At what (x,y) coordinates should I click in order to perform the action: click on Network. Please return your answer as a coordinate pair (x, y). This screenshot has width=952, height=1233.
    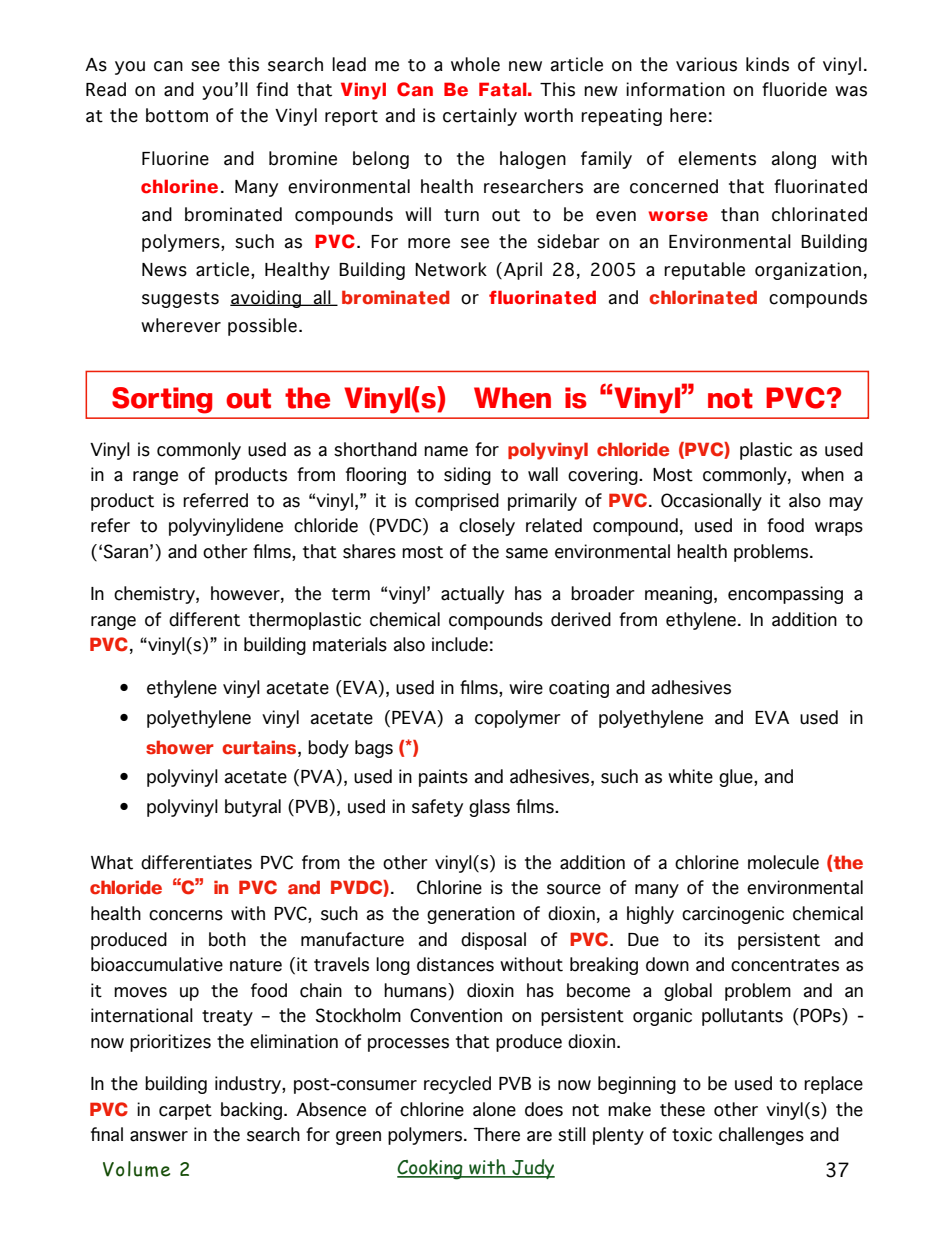
    Looking at the image, I should click on (451, 269).
